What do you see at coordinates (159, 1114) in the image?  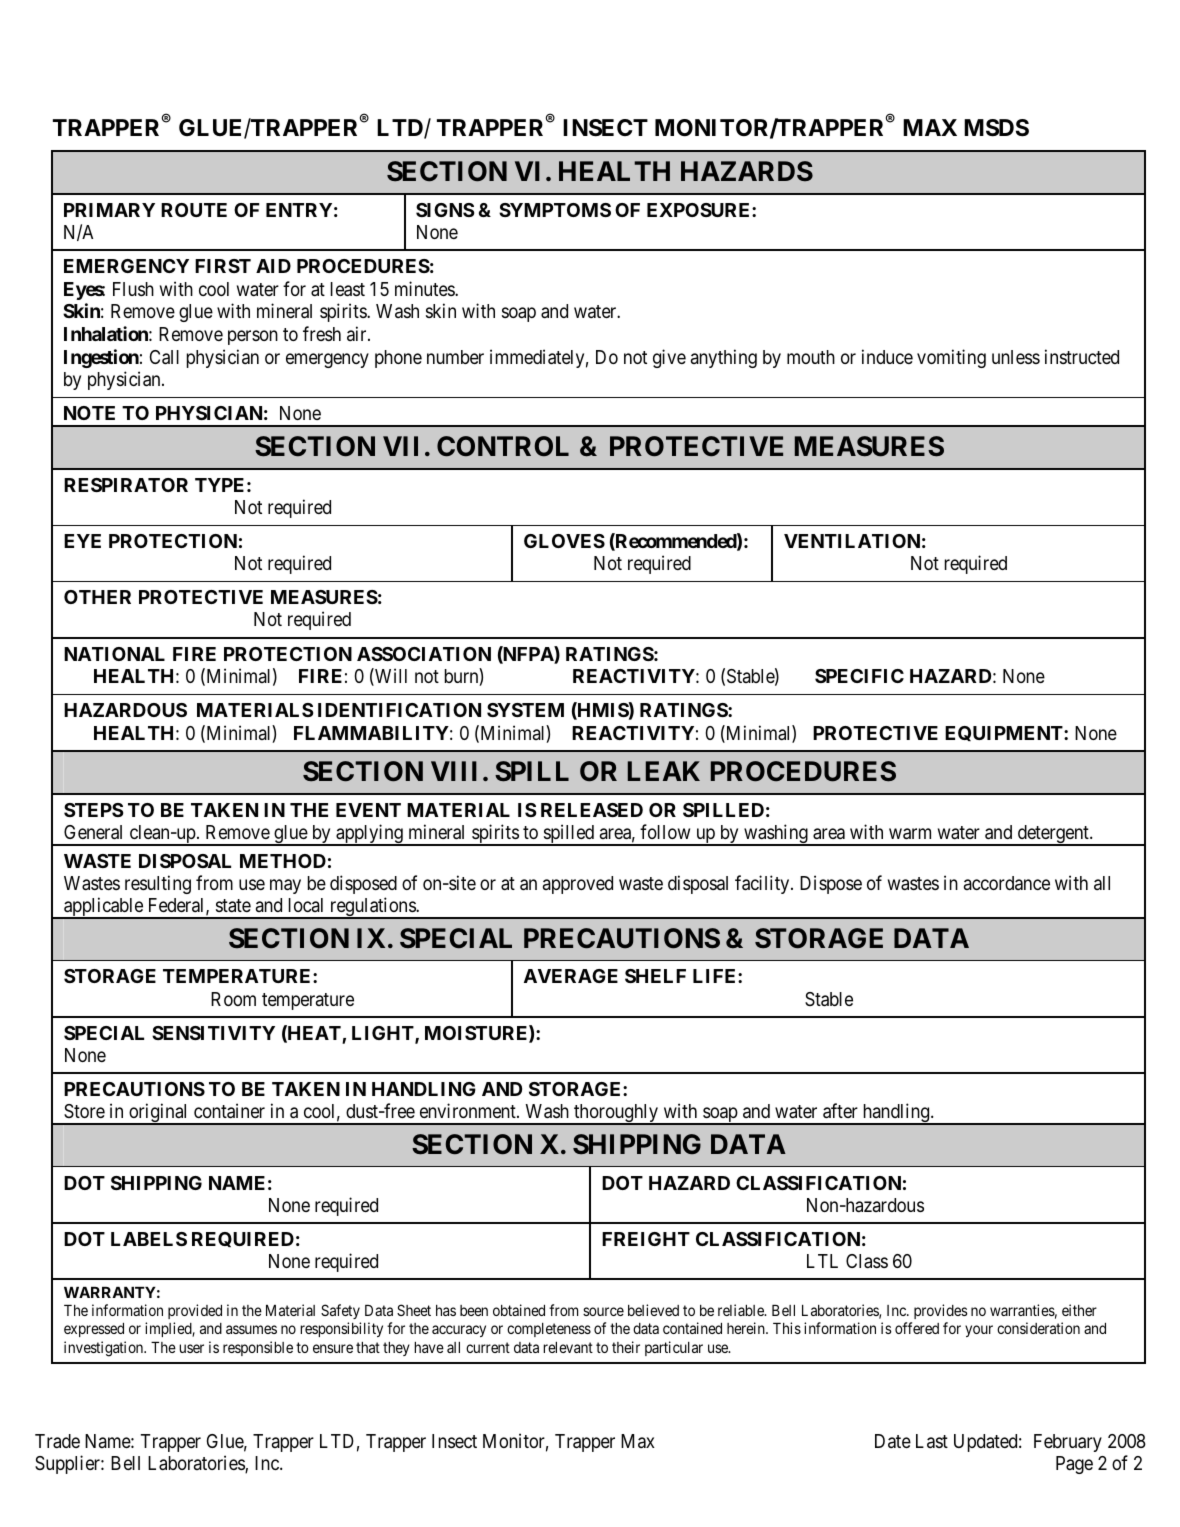 I see `original` at bounding box center [159, 1114].
